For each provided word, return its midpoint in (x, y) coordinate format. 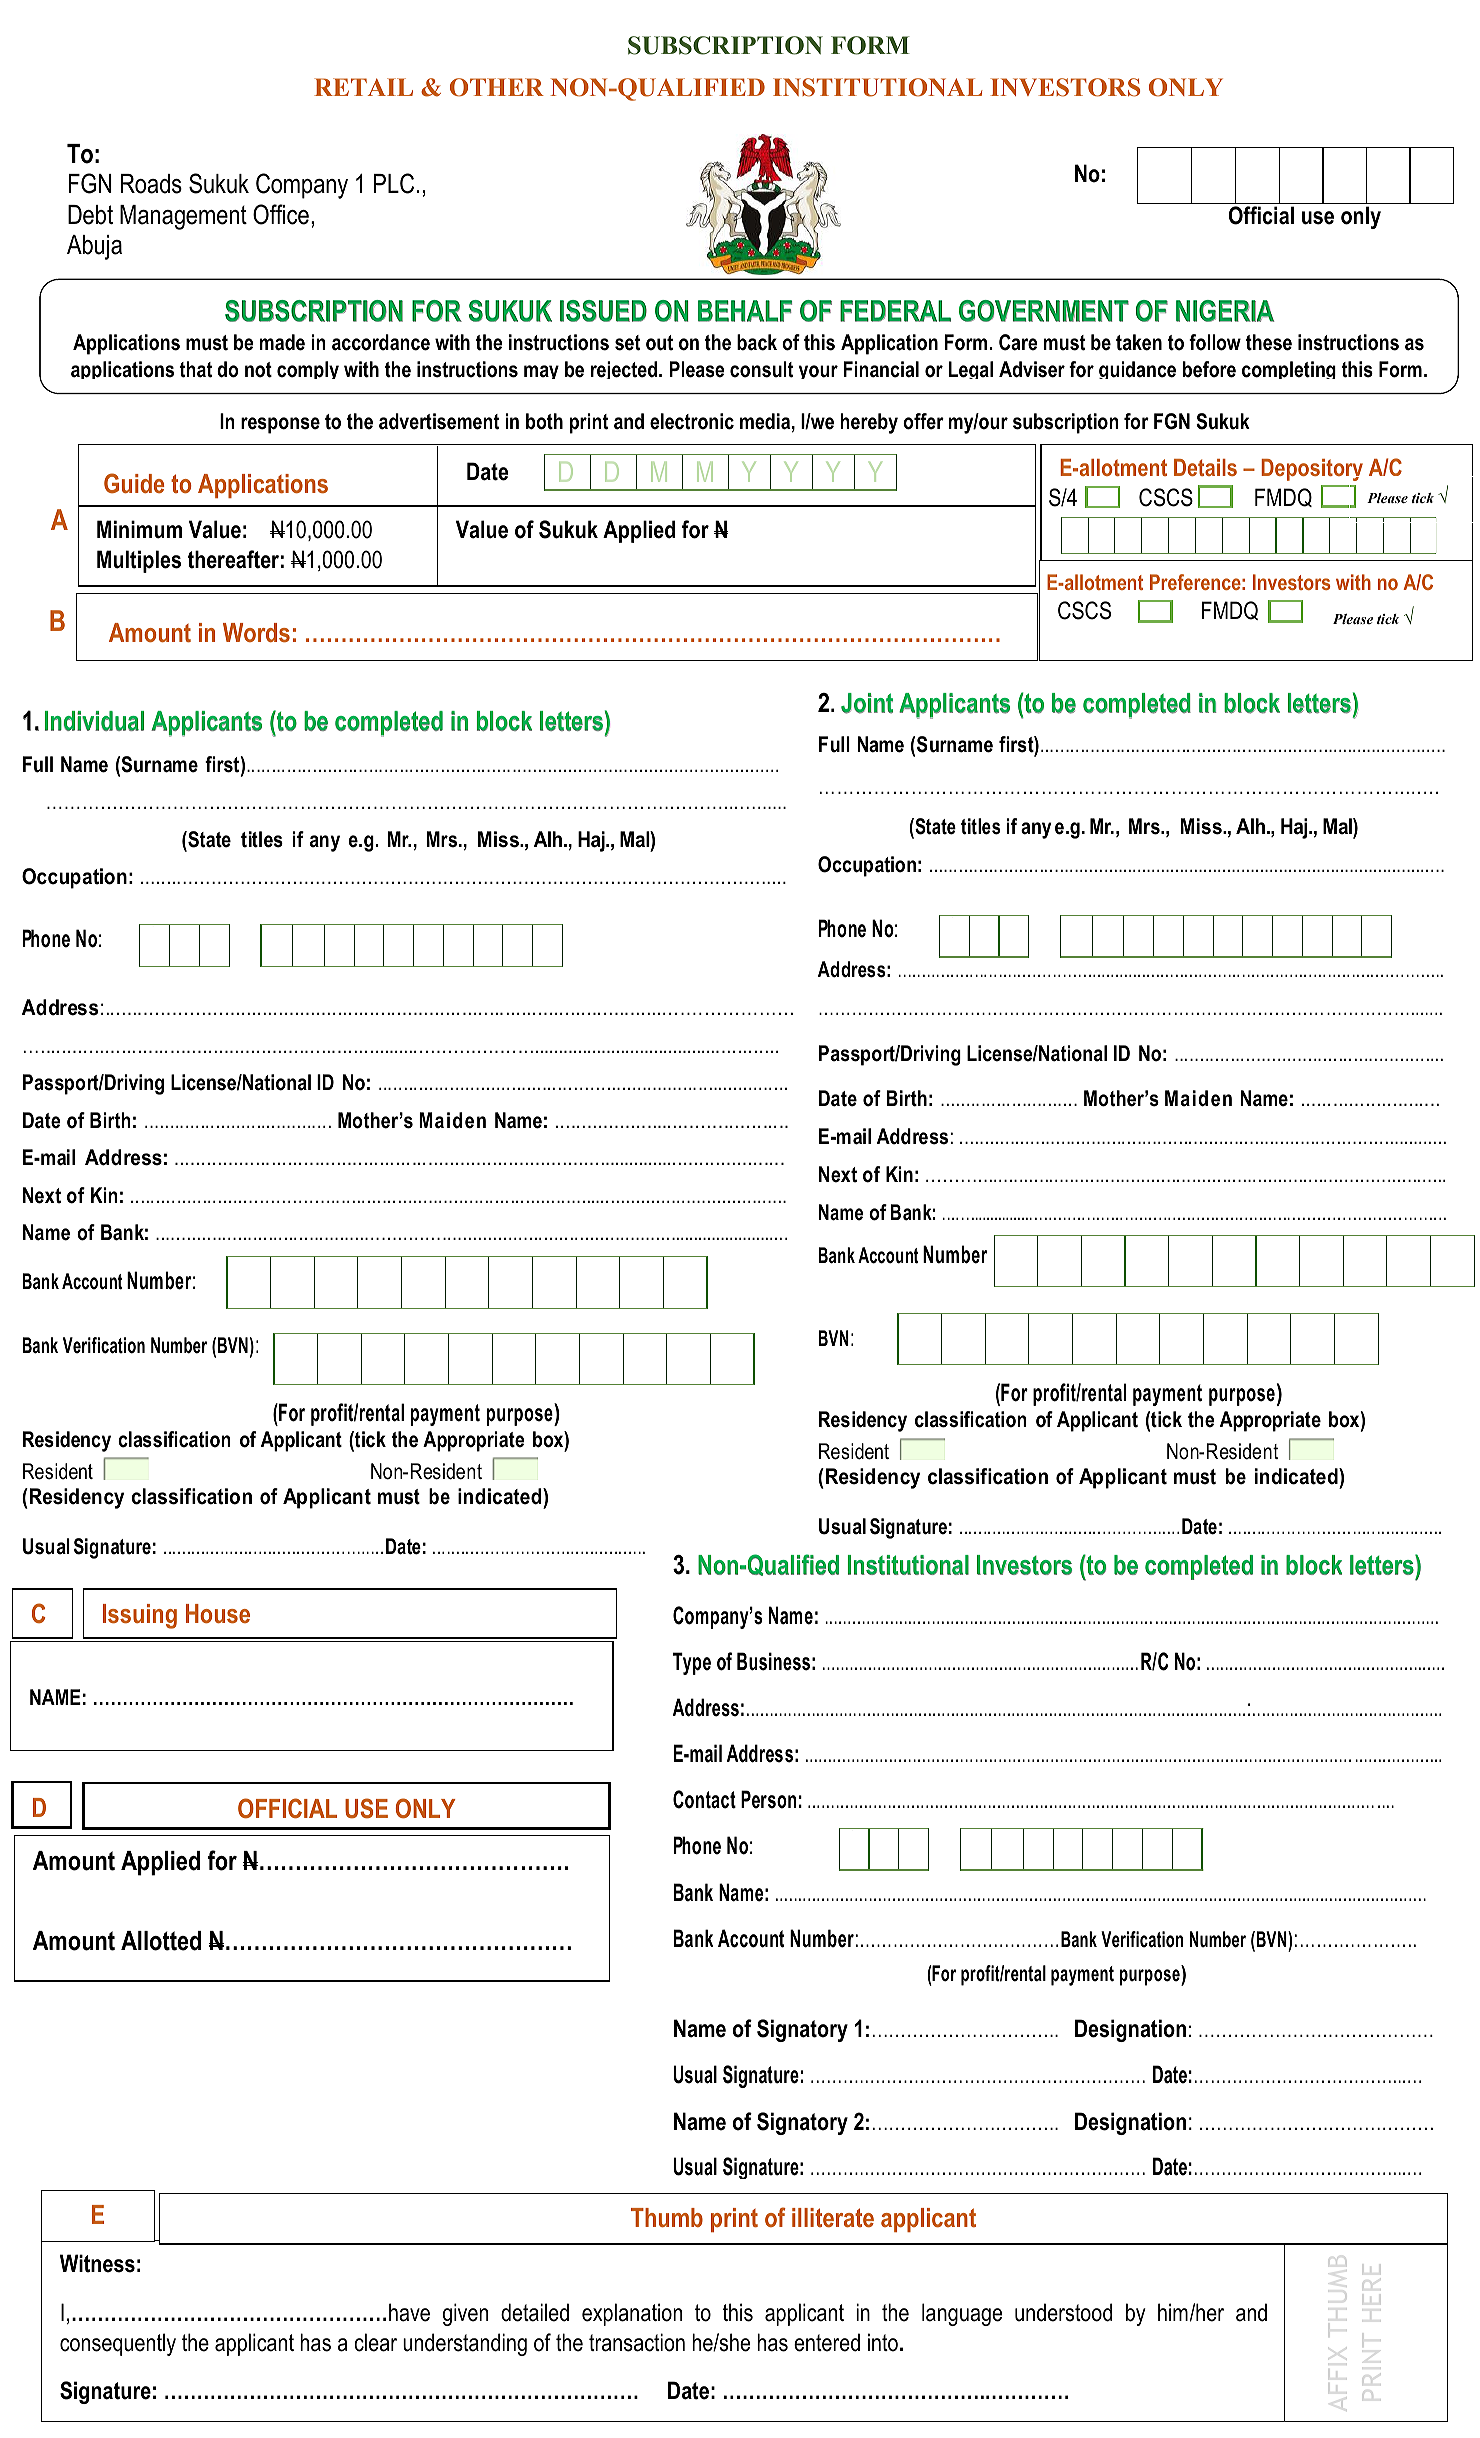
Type (692, 1663)
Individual (94, 721)
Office (281, 214)
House (218, 1613)
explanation (632, 2314)
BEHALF (745, 311)
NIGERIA (1225, 311)
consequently (118, 2344)
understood (1063, 2312)
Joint (867, 703)
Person (768, 1799)
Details (1205, 467)
